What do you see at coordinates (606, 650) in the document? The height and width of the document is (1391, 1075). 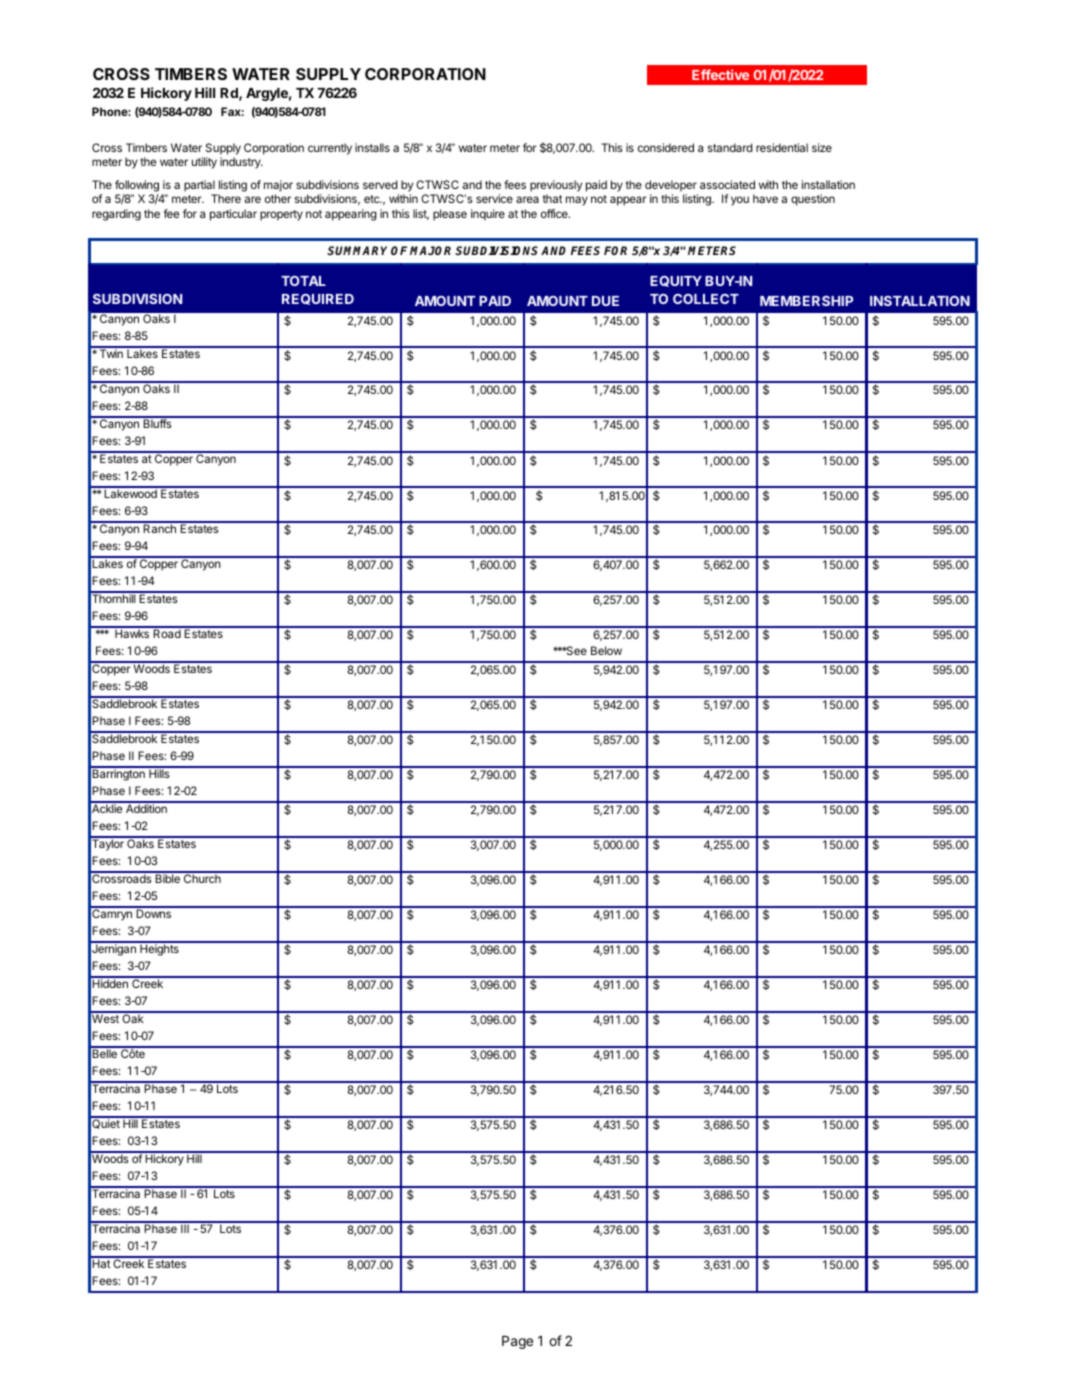 I see `Below` at bounding box center [606, 650].
